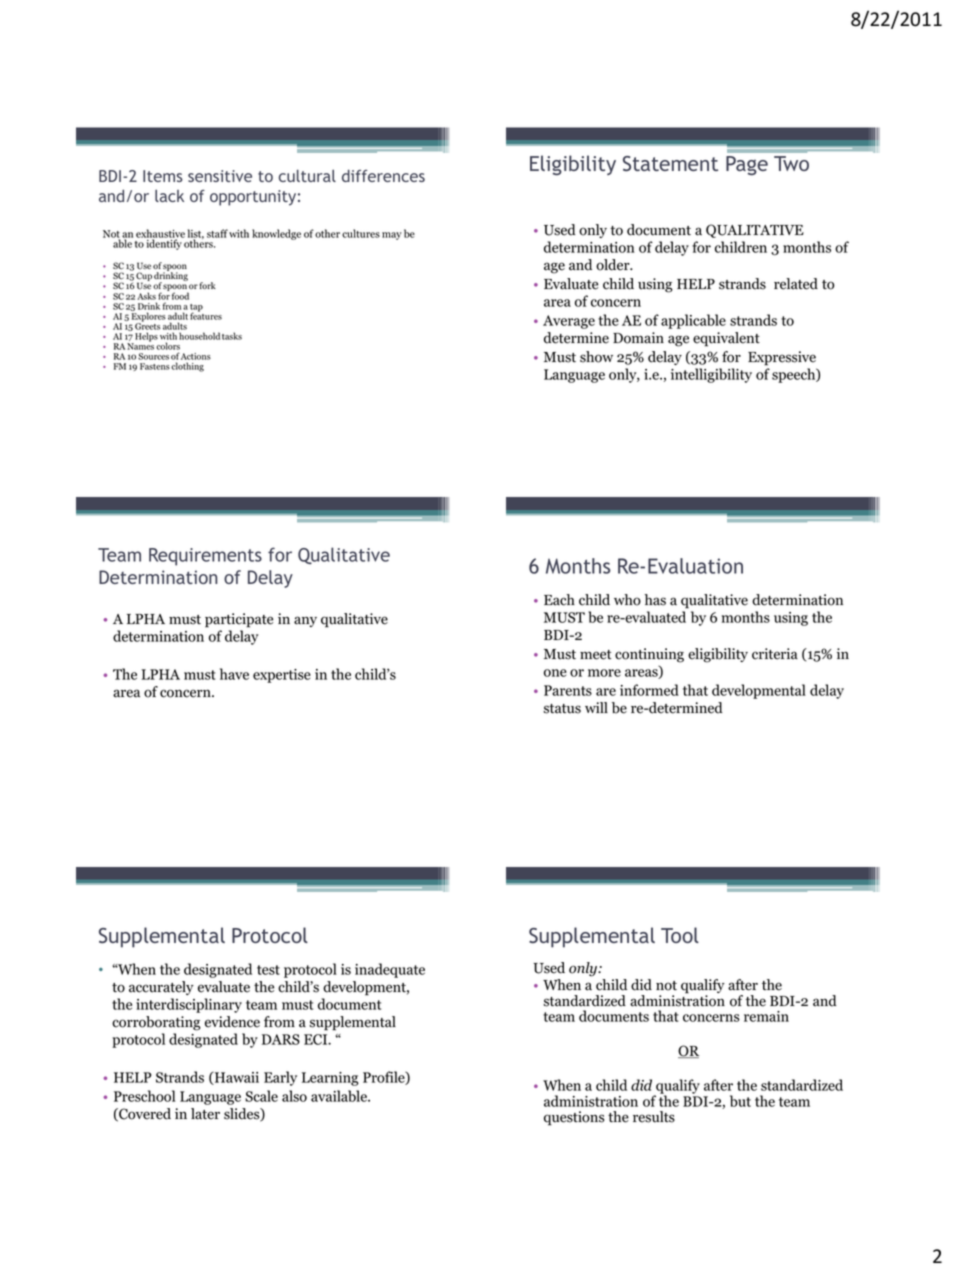 The width and height of the screenshot is (956, 1275). I want to click on Requirements, so click(205, 557).
